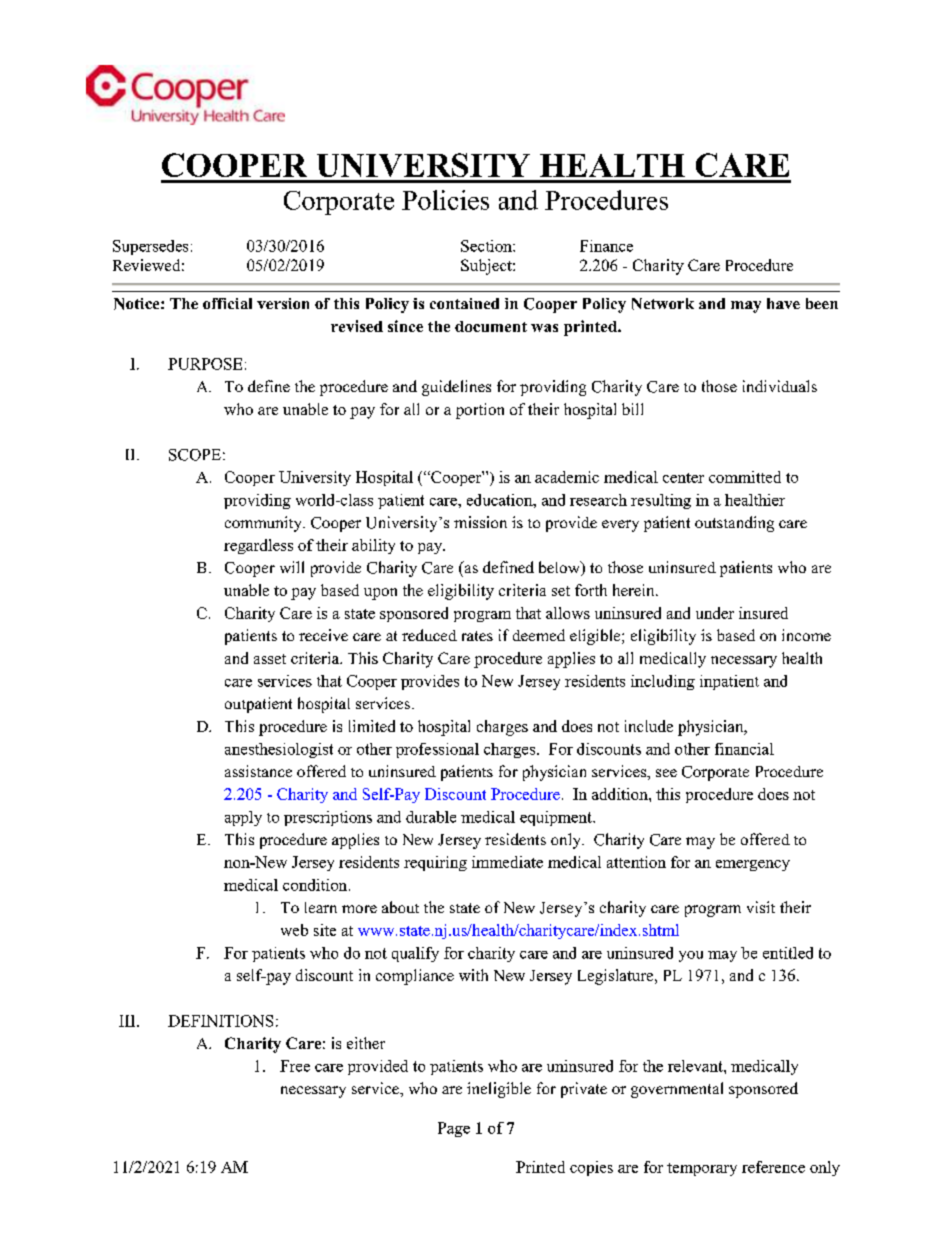  Describe the element at coordinates (663, 682) in the page. I see `including` at that location.
